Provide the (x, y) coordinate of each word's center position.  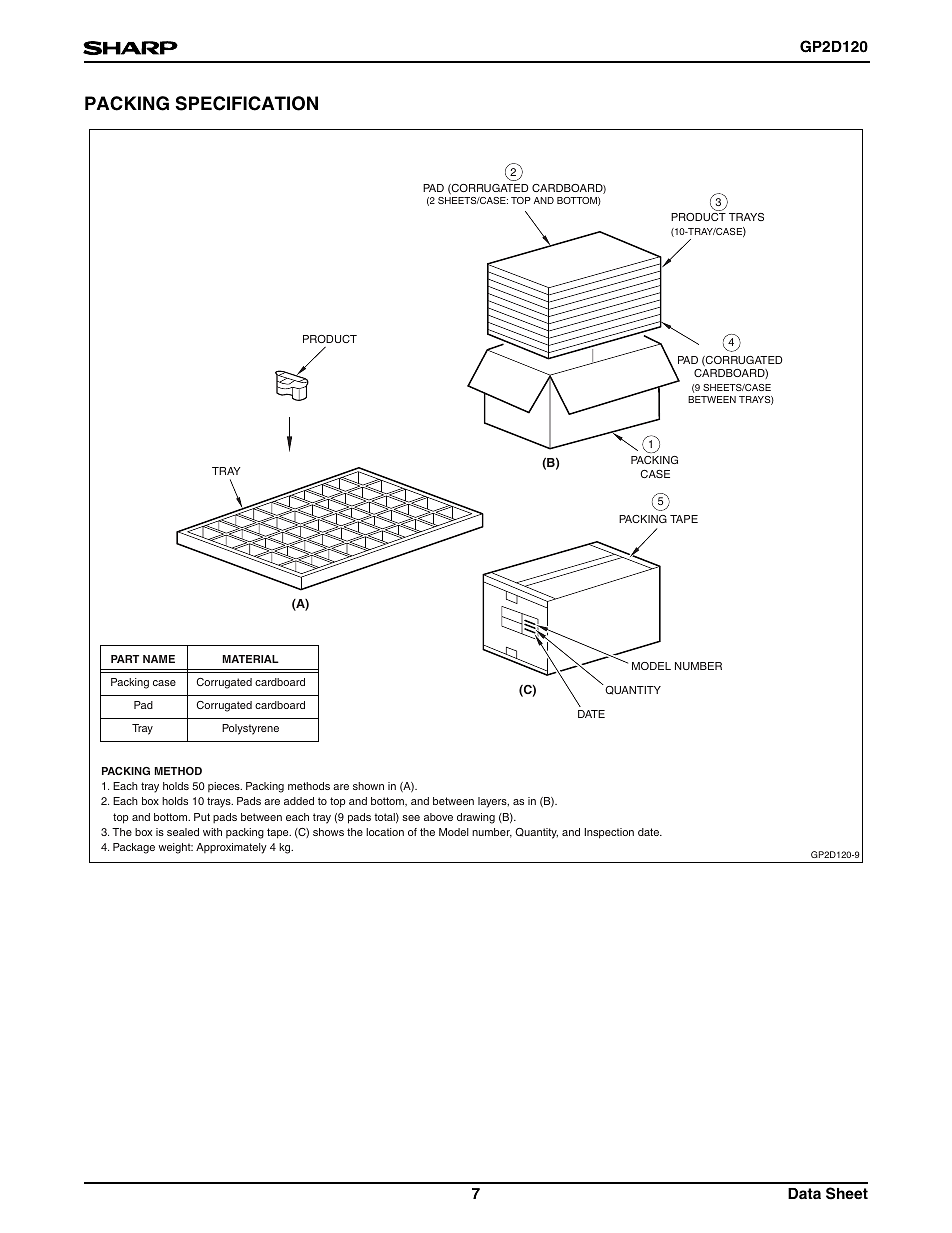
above (438, 817)
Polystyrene (250, 729)
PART (125, 659)
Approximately (231, 848)
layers (493, 802)
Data (804, 1193)
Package (134, 848)
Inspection (609, 833)
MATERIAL (250, 659)
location (385, 832)
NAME (159, 659)
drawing (476, 818)
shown (368, 786)
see (411, 818)
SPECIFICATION (247, 103)
